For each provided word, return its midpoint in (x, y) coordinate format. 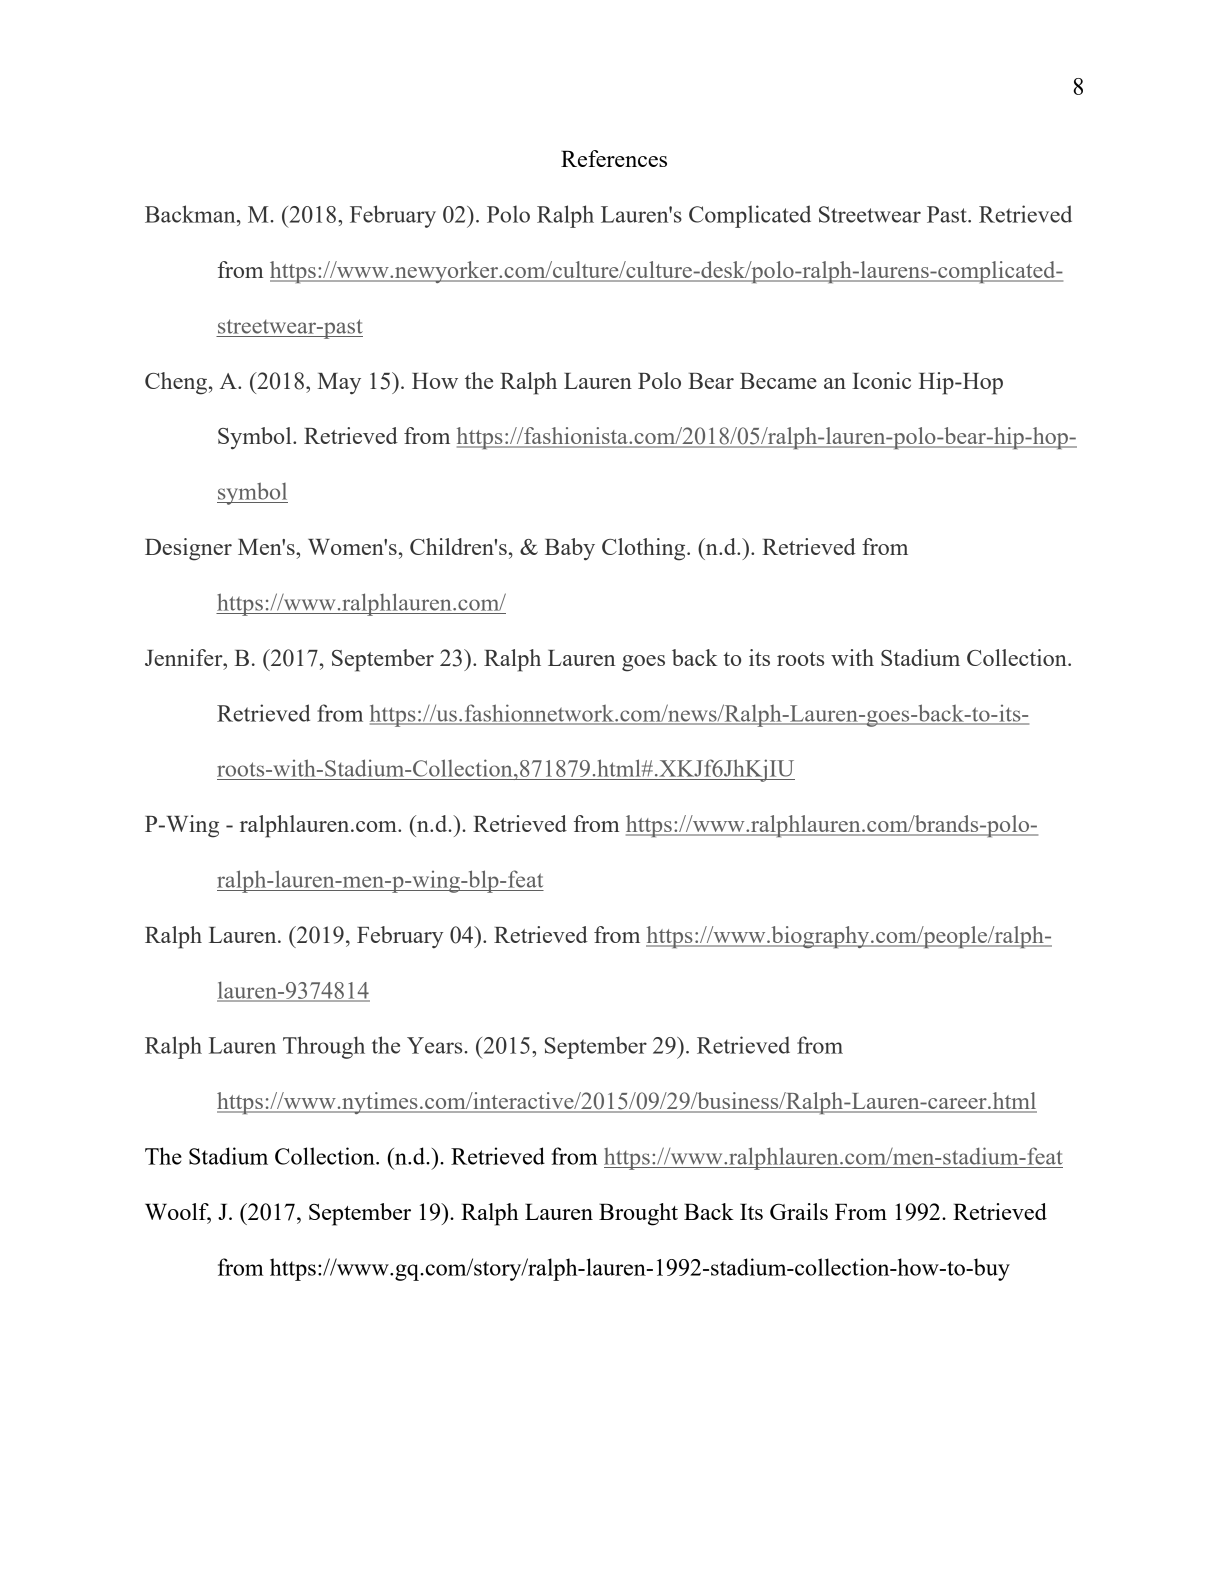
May (339, 384)
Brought (638, 1214)
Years (436, 1045)
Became (778, 381)
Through (324, 1047)
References (614, 158)
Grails (799, 1211)
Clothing (645, 549)
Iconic (881, 380)
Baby (570, 549)
